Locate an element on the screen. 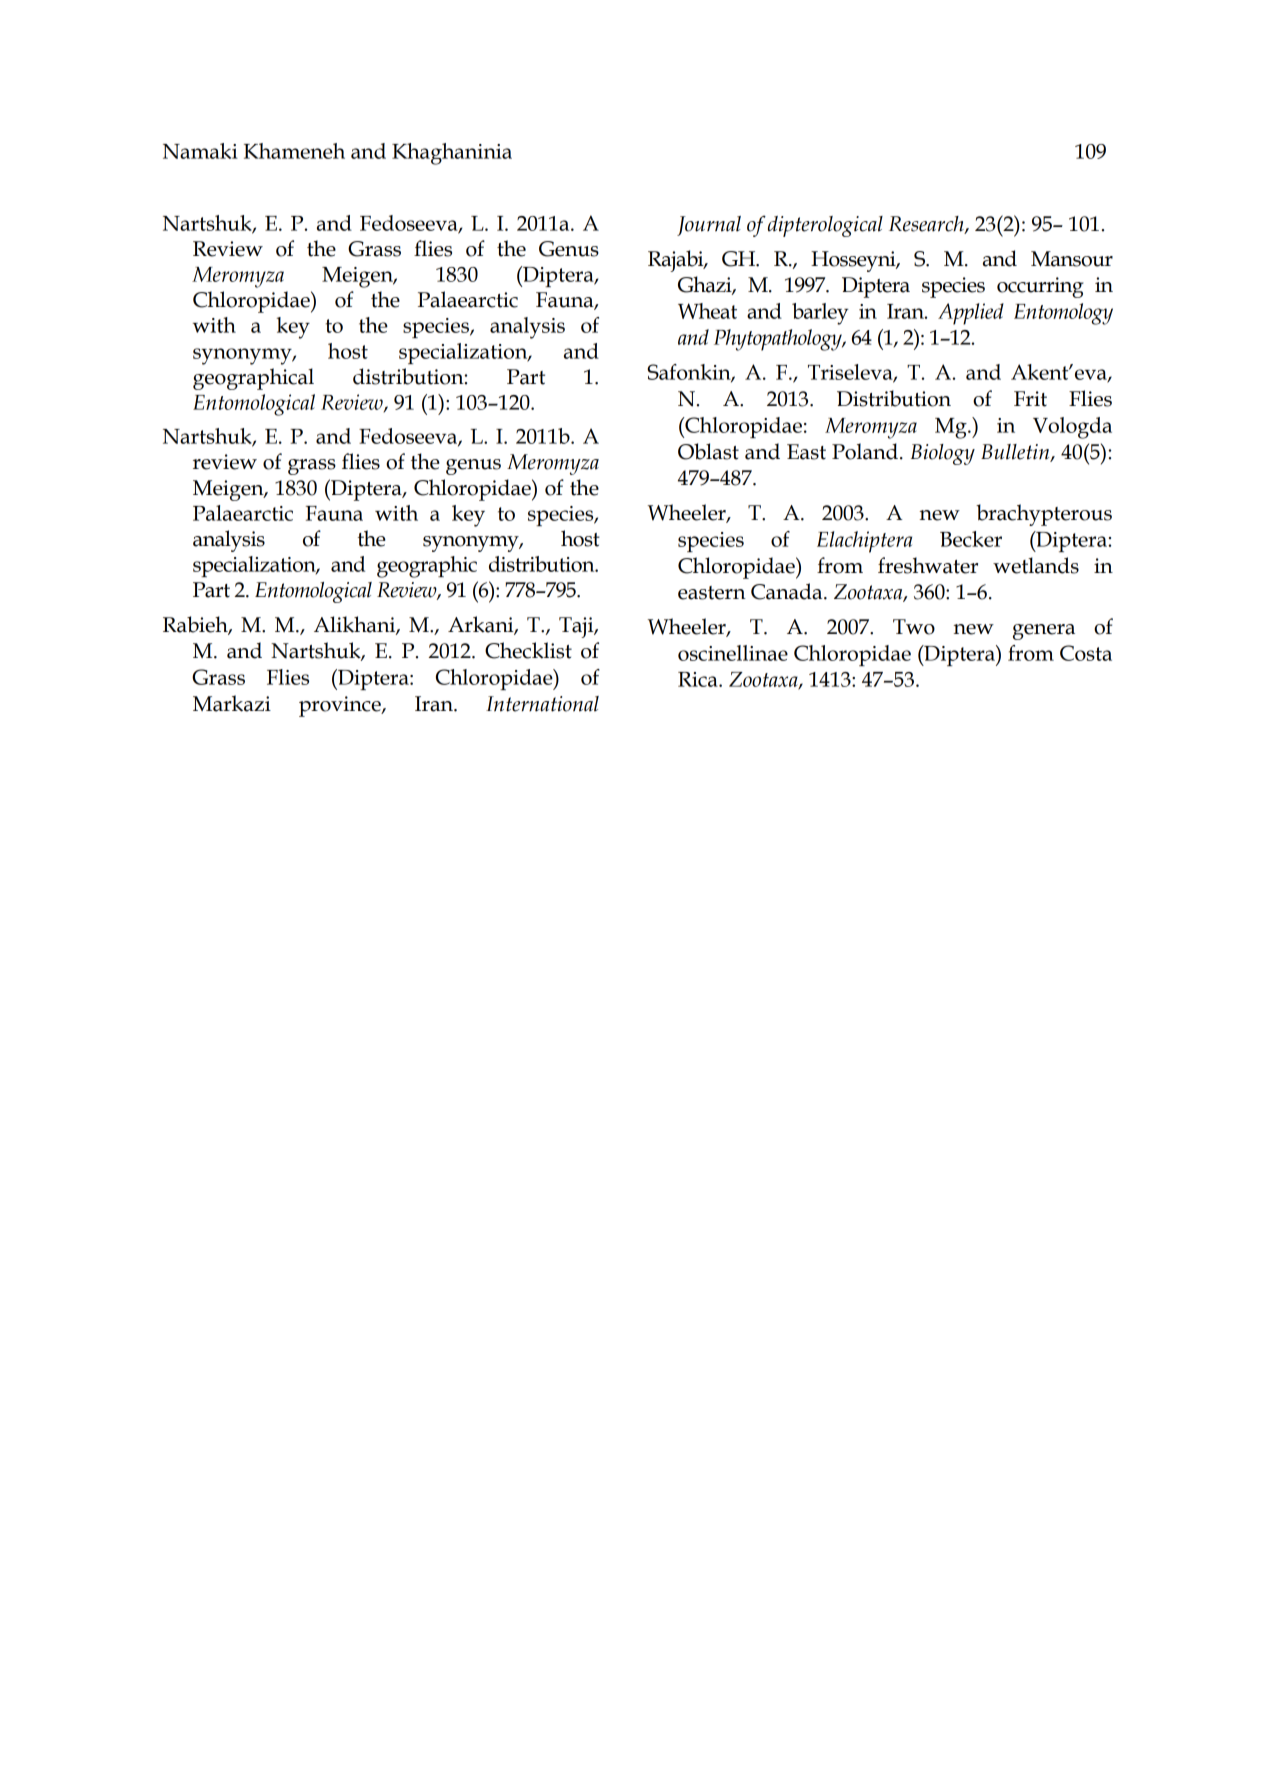 Image resolution: width=1263 pixels, height=1786 pixels. Research is located at coordinates (927, 224).
